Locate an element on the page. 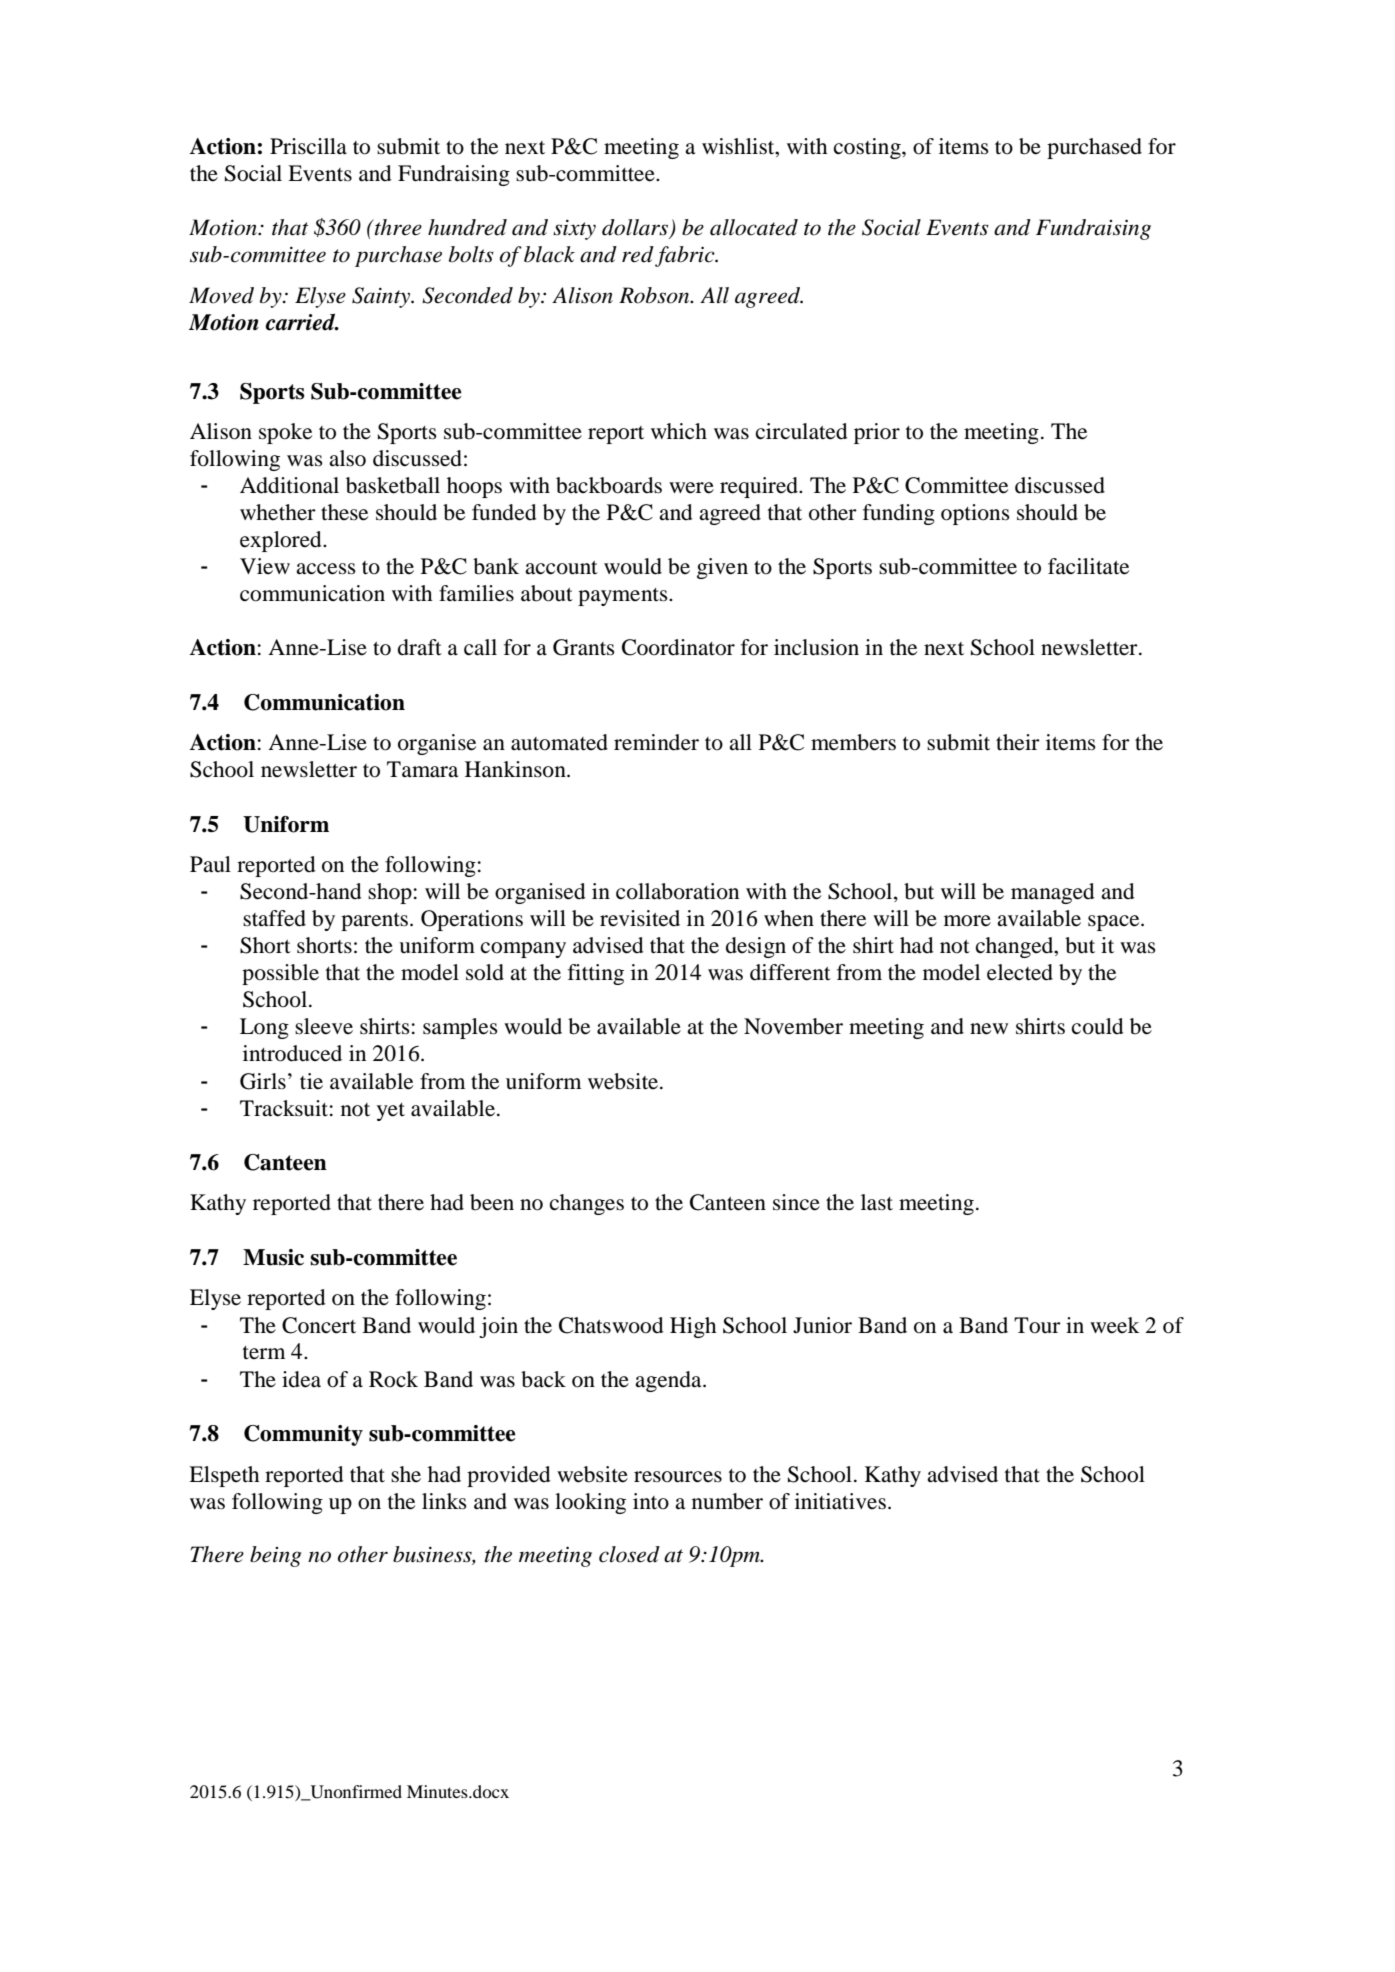 This page has height=1972, width=1395. costing is located at coordinates (868, 148).
